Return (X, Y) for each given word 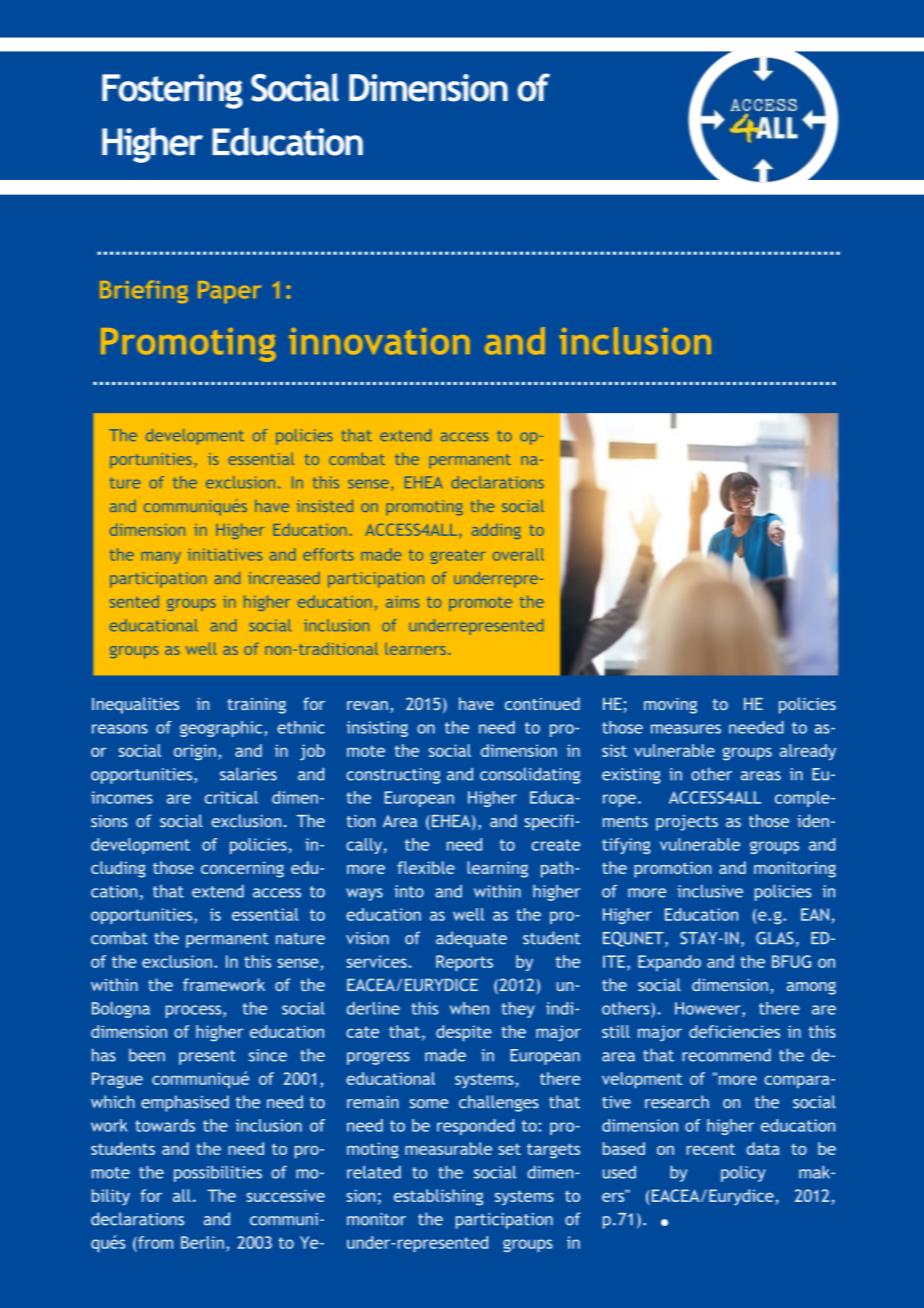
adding (496, 531)
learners (415, 649)
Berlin (202, 1242)
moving (670, 706)
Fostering (172, 91)
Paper (229, 292)
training (256, 706)
